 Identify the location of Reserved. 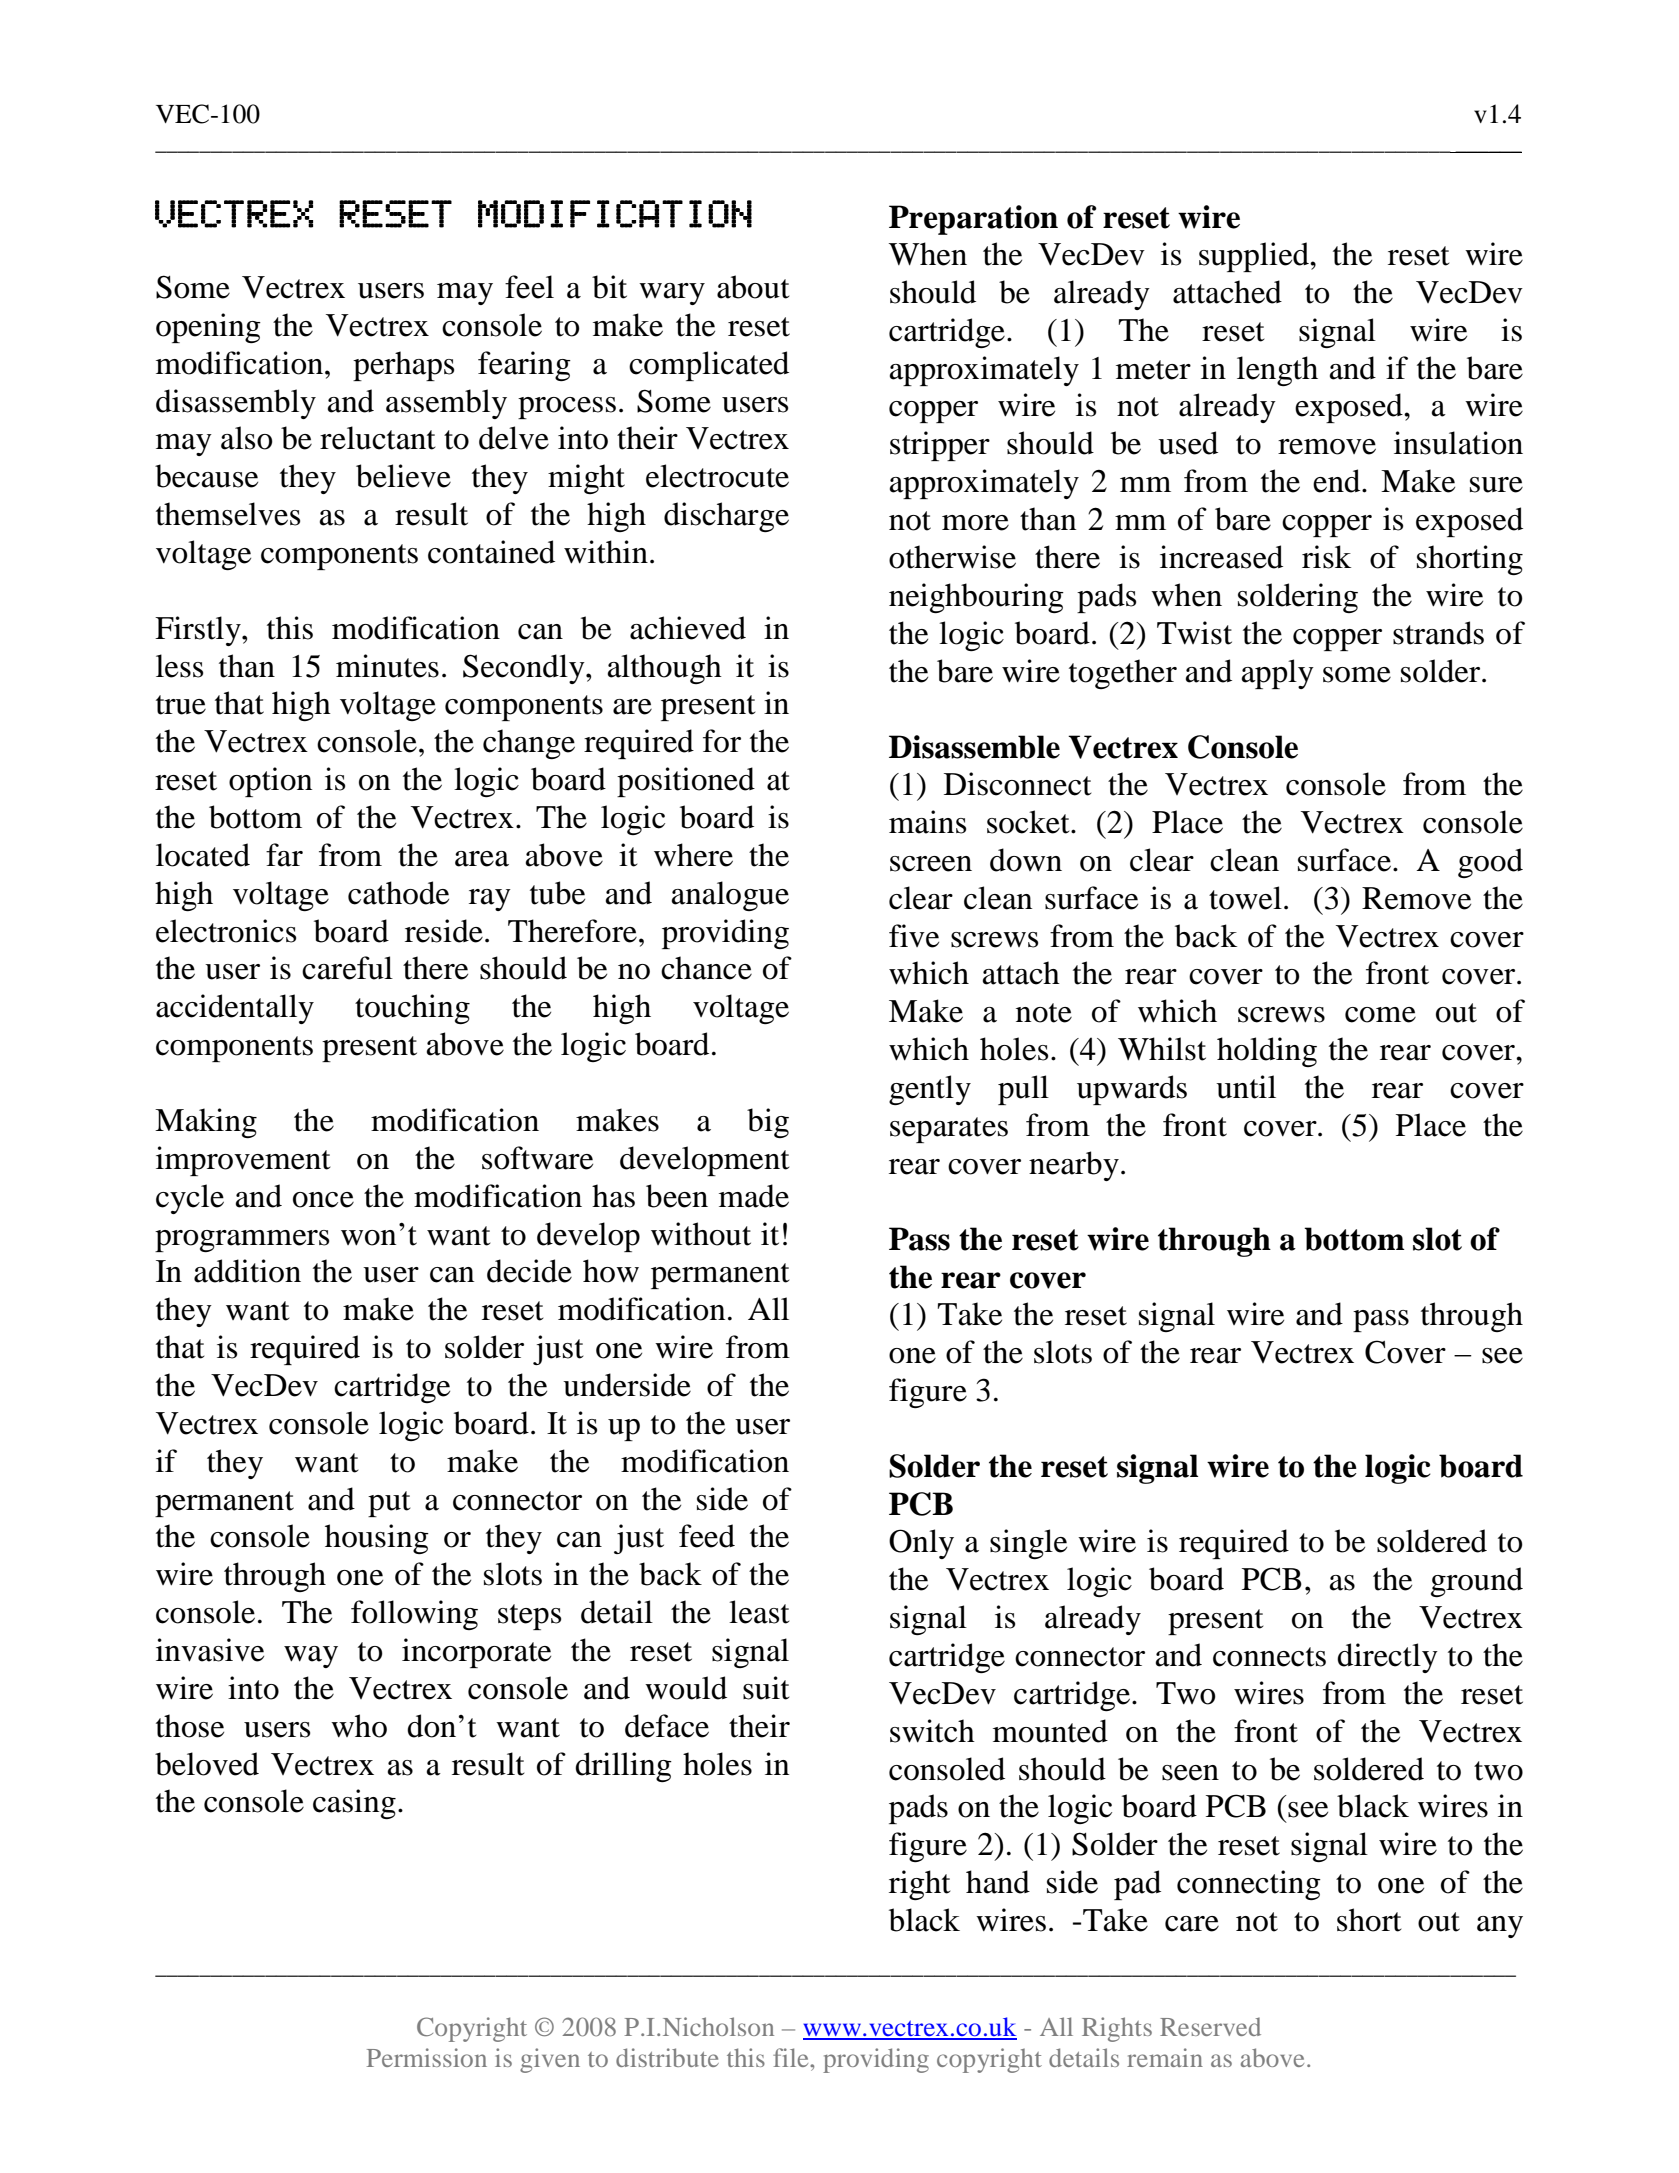
(1210, 2026).
